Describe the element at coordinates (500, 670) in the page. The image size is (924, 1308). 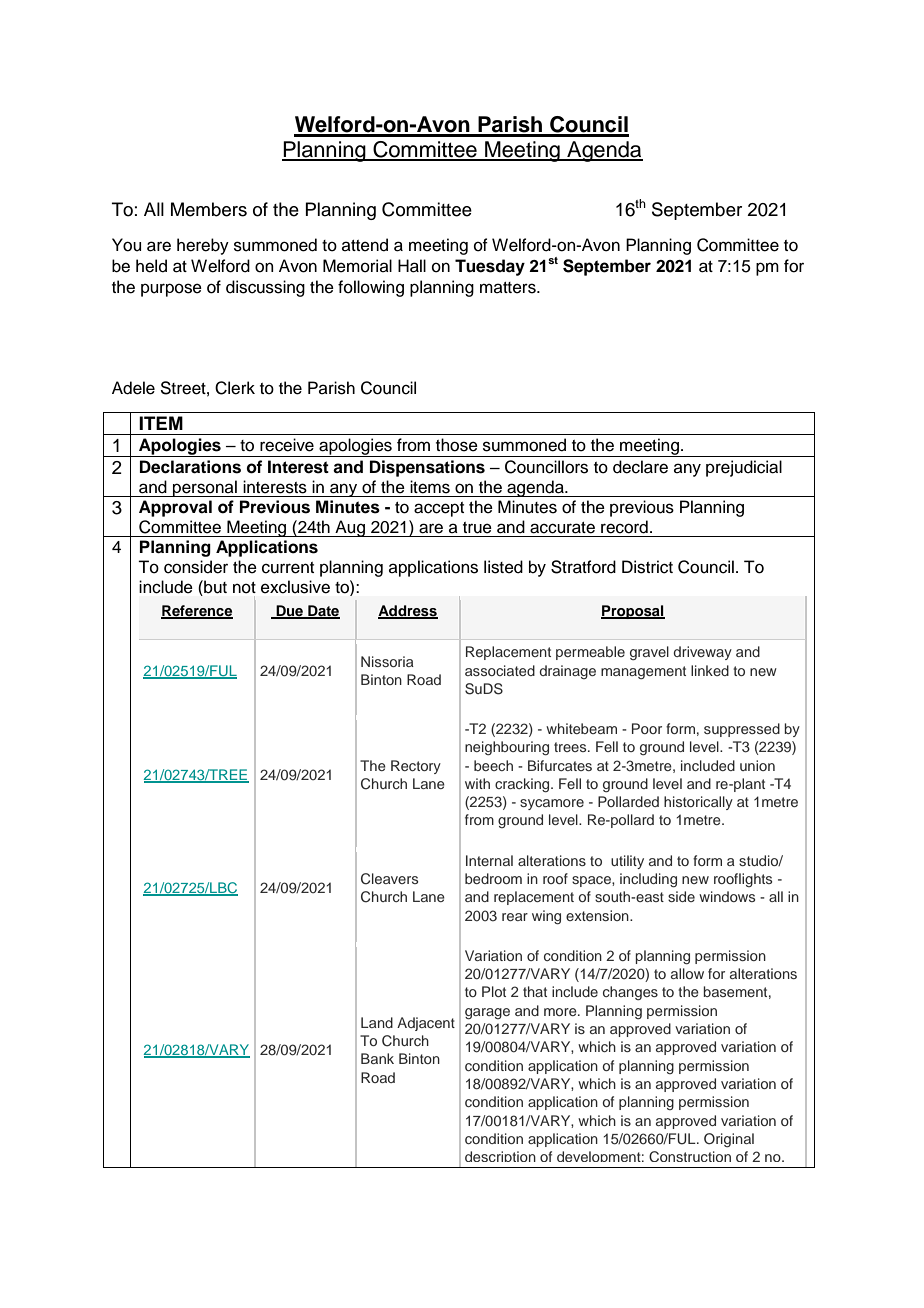
I see `associated` at that location.
